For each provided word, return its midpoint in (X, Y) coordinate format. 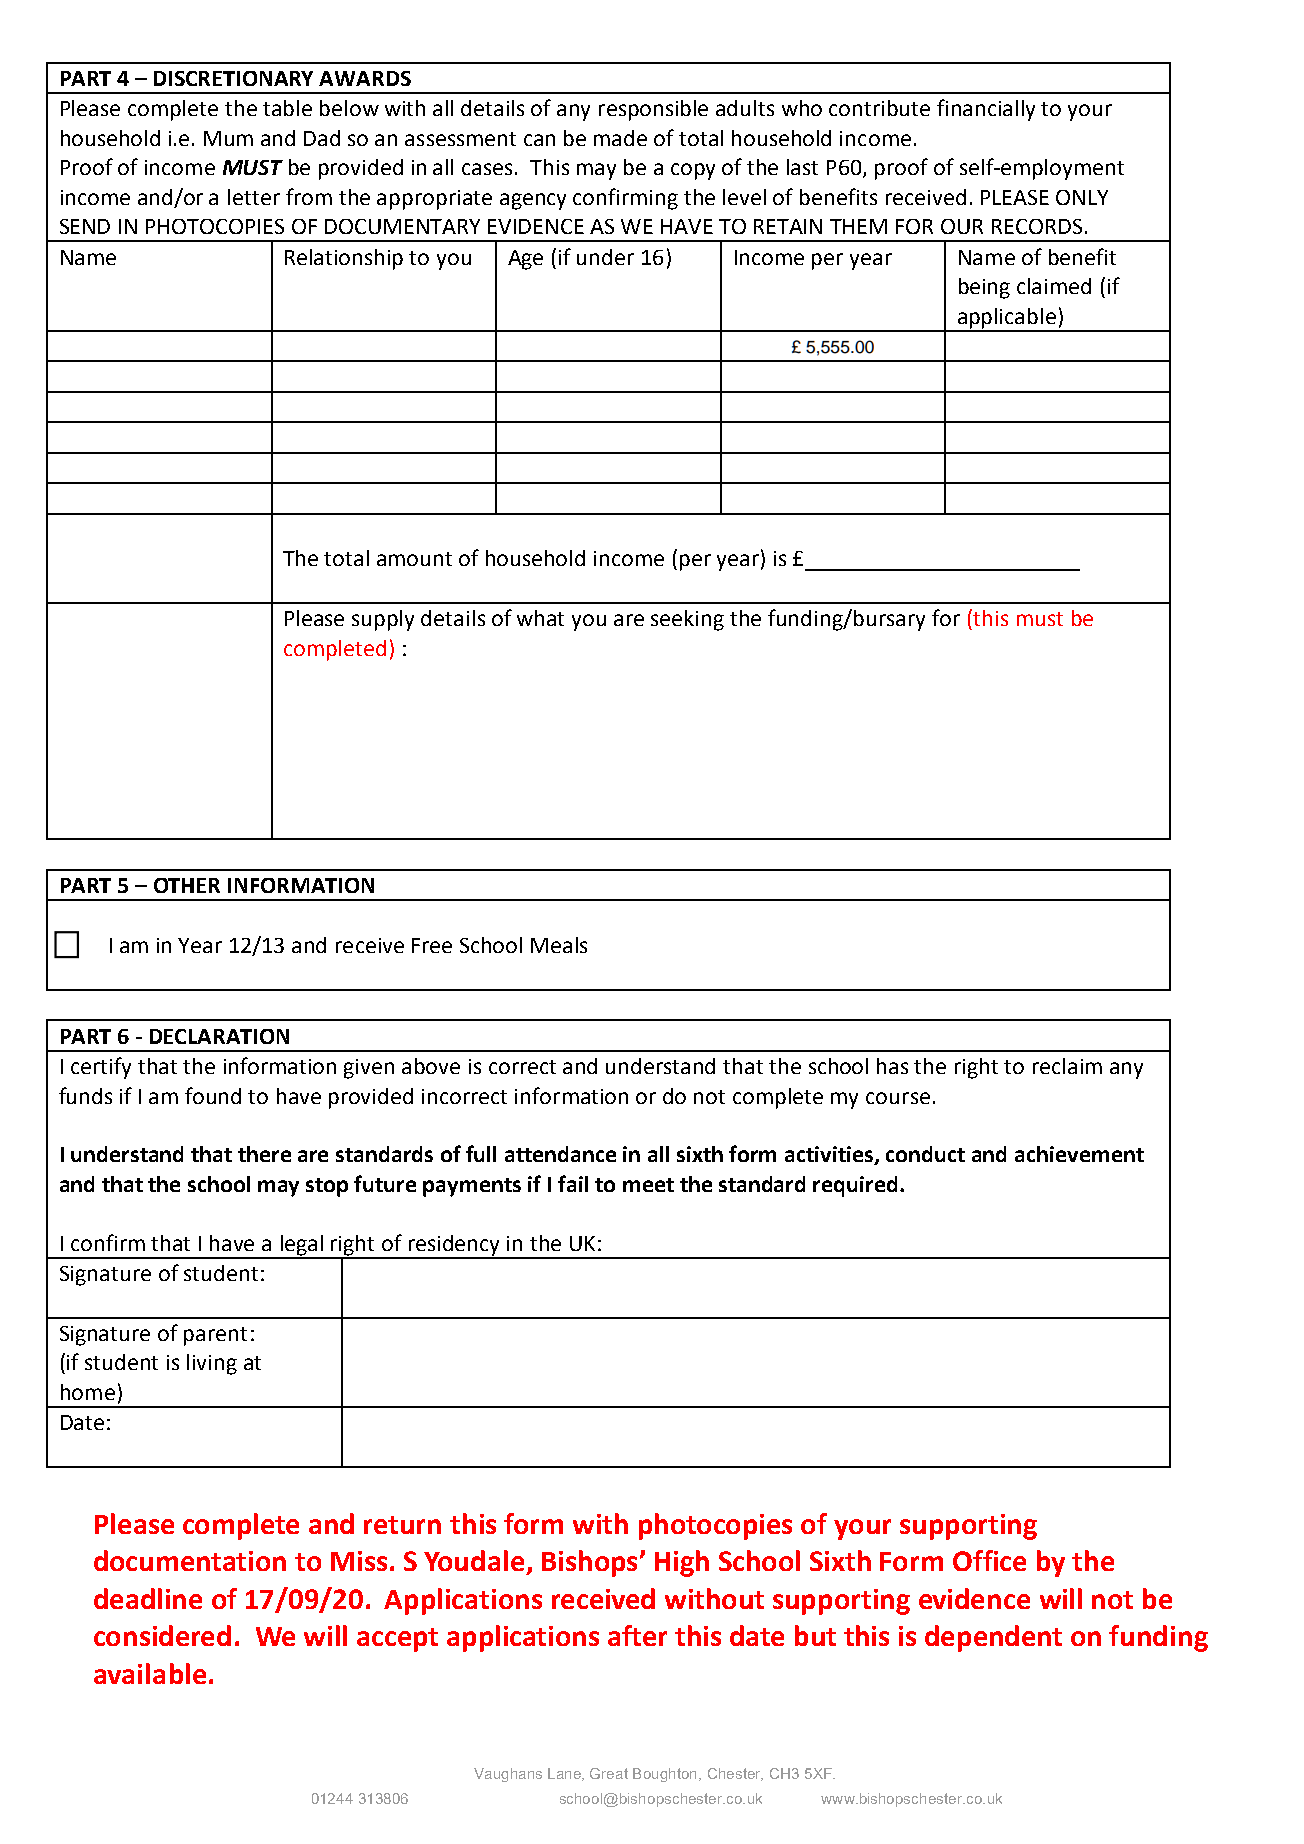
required (855, 1186)
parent (215, 1336)
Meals (559, 945)
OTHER (187, 885)
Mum (228, 138)
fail (573, 1183)
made (620, 138)
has (892, 1066)
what (540, 618)
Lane (565, 1774)
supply (383, 620)
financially (986, 110)
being (984, 288)
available (150, 1673)
